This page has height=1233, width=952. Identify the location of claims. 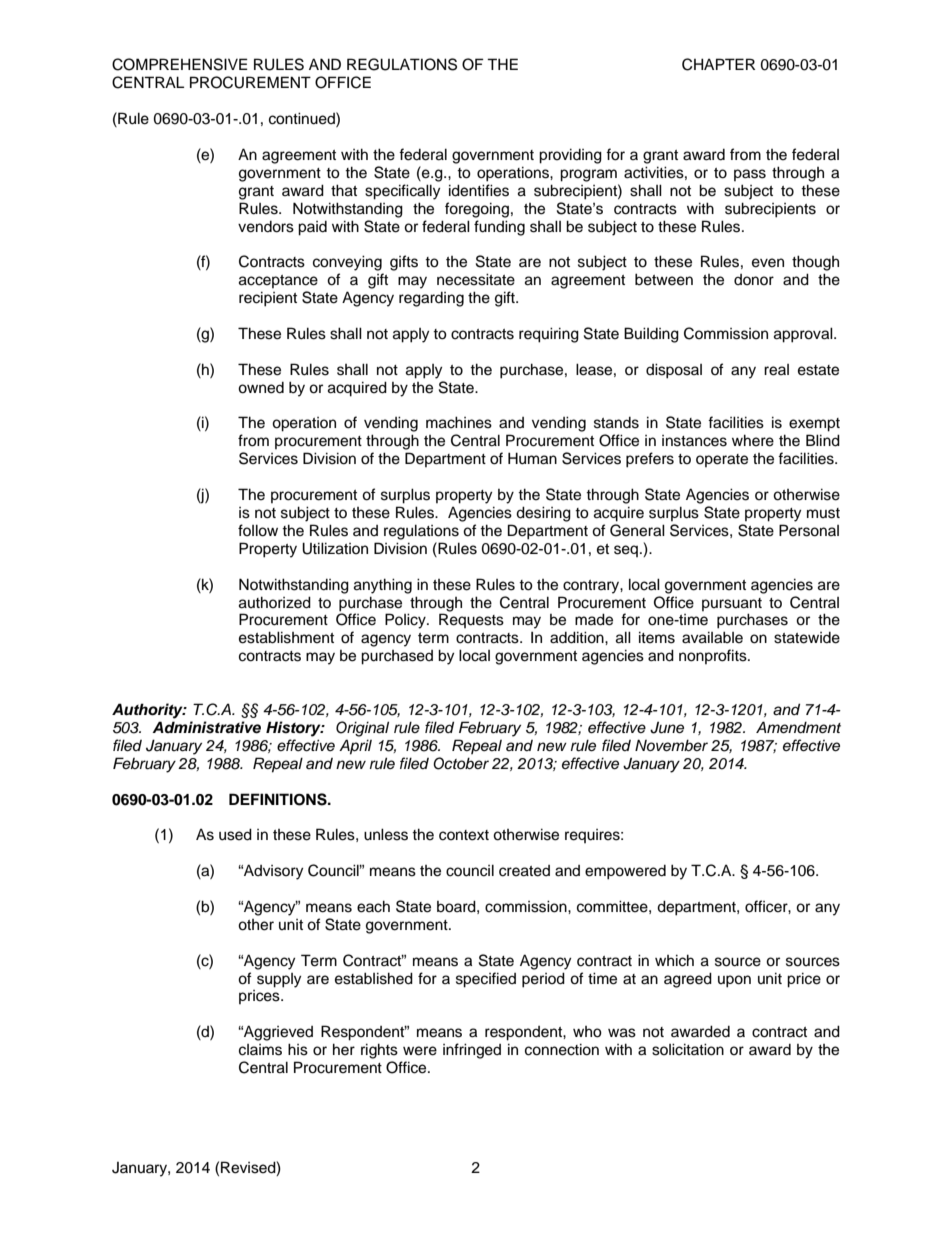
(260, 1050).
